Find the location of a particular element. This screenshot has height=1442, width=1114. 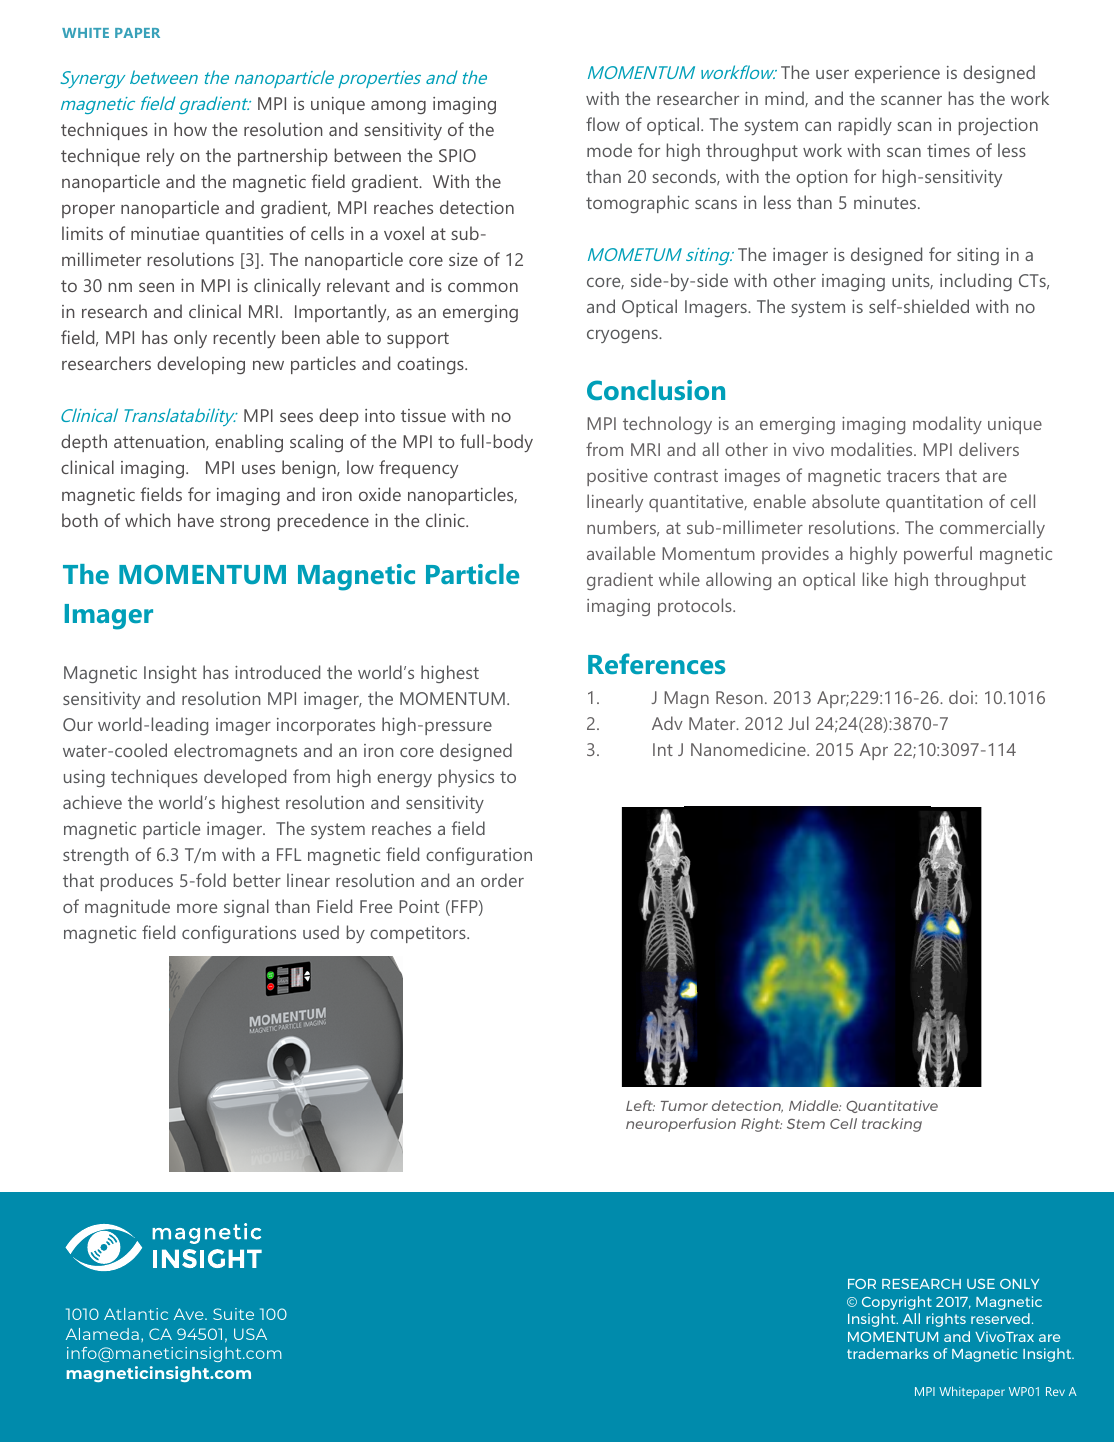

quantitation is located at coordinates (934, 503).
